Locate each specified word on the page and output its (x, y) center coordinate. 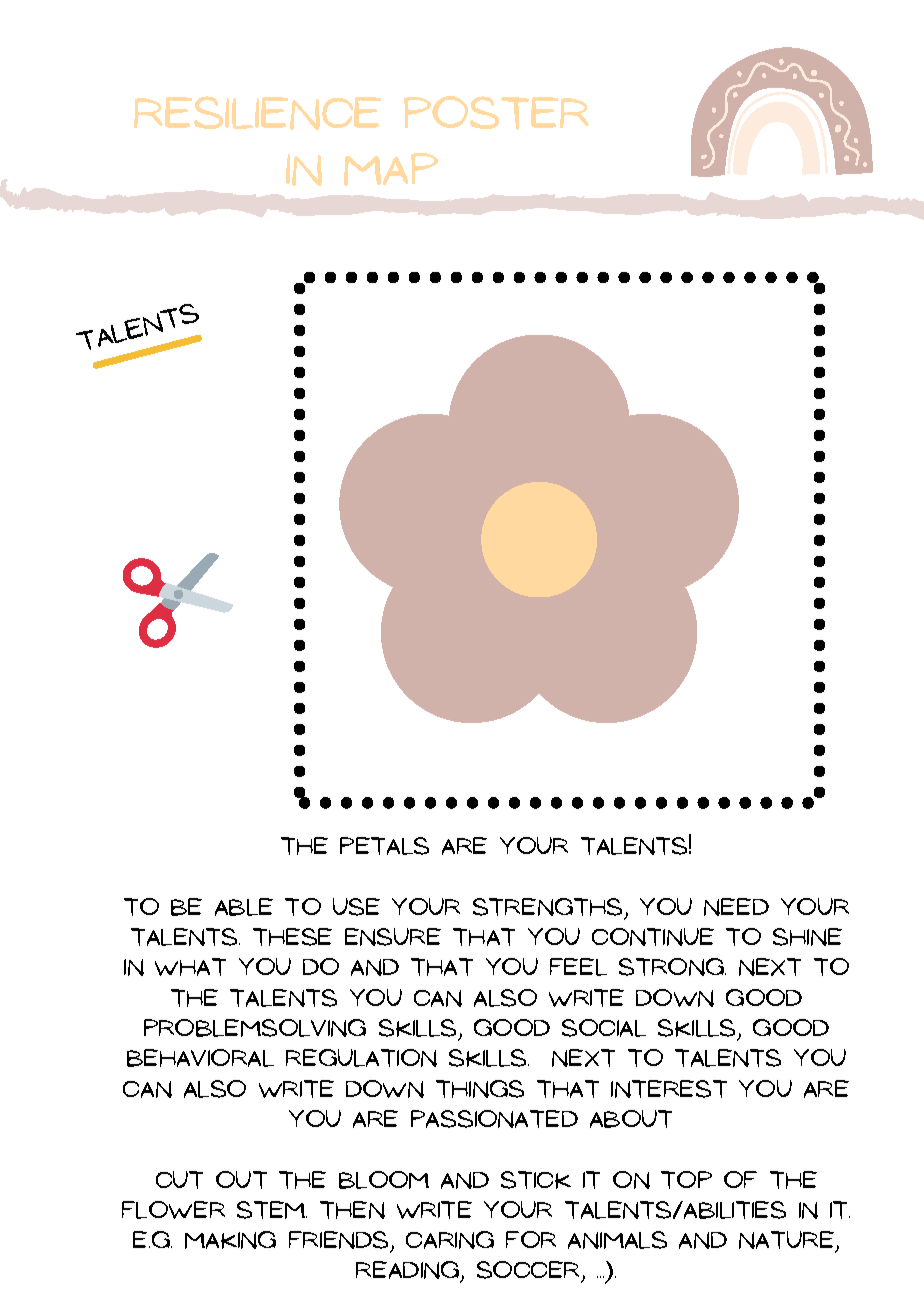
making (230, 1240)
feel (578, 967)
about (631, 1119)
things (480, 1089)
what (190, 967)
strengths (549, 908)
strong (672, 967)
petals (384, 846)
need (736, 907)
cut (179, 1180)
